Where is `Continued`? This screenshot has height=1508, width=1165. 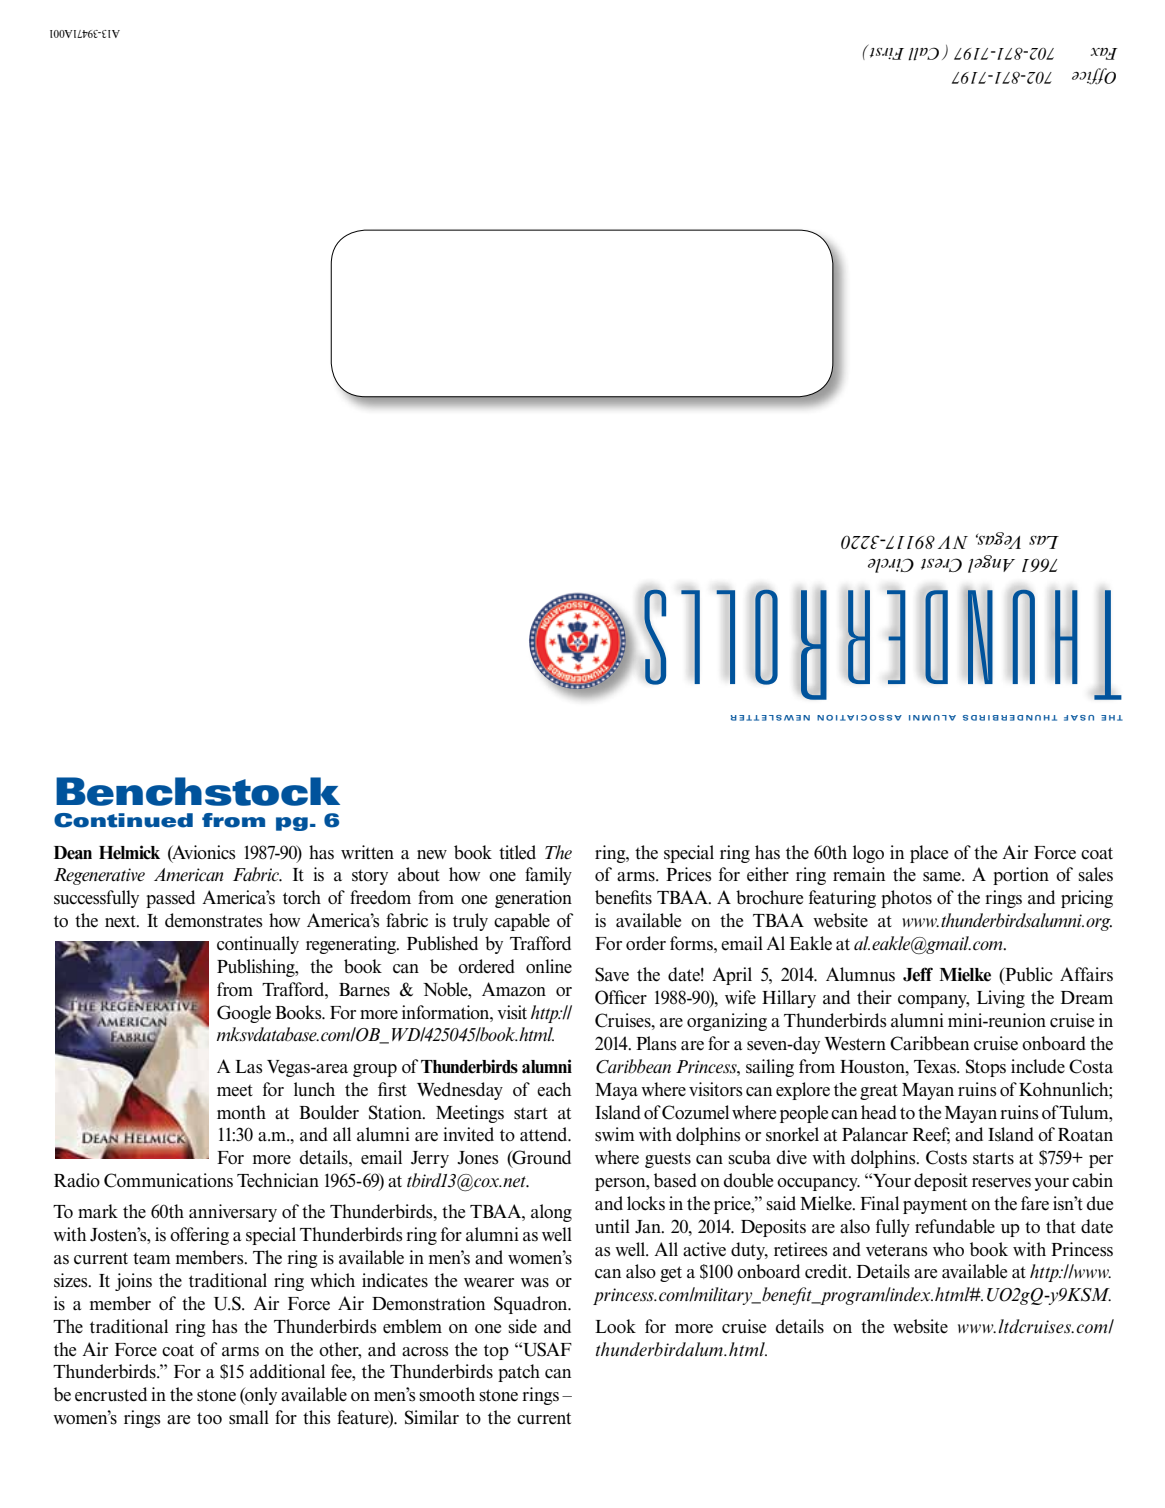 Continued is located at coordinates (123, 820).
